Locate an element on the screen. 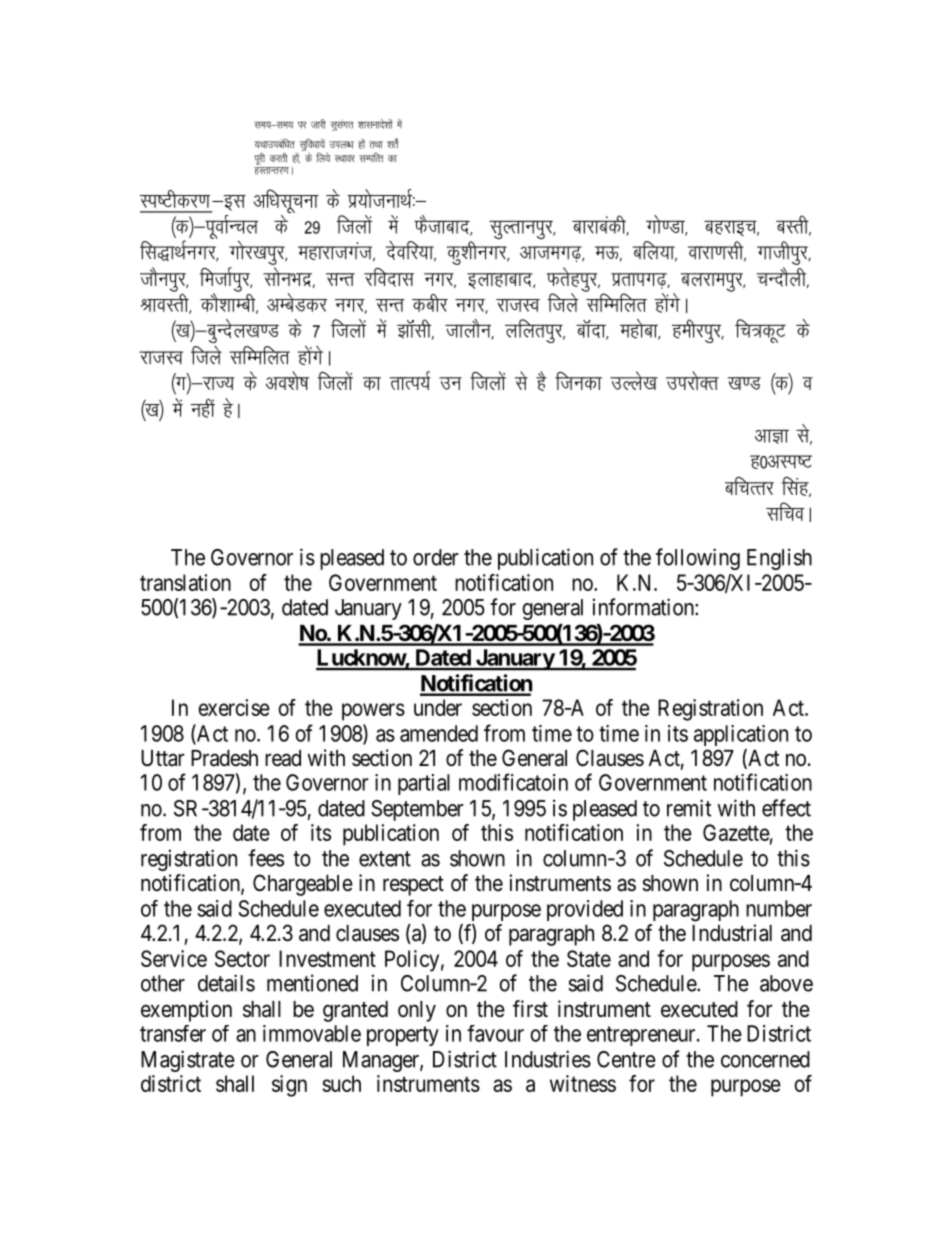 The height and width of the screenshot is (1233, 952). respect is located at coordinates (413, 886).
